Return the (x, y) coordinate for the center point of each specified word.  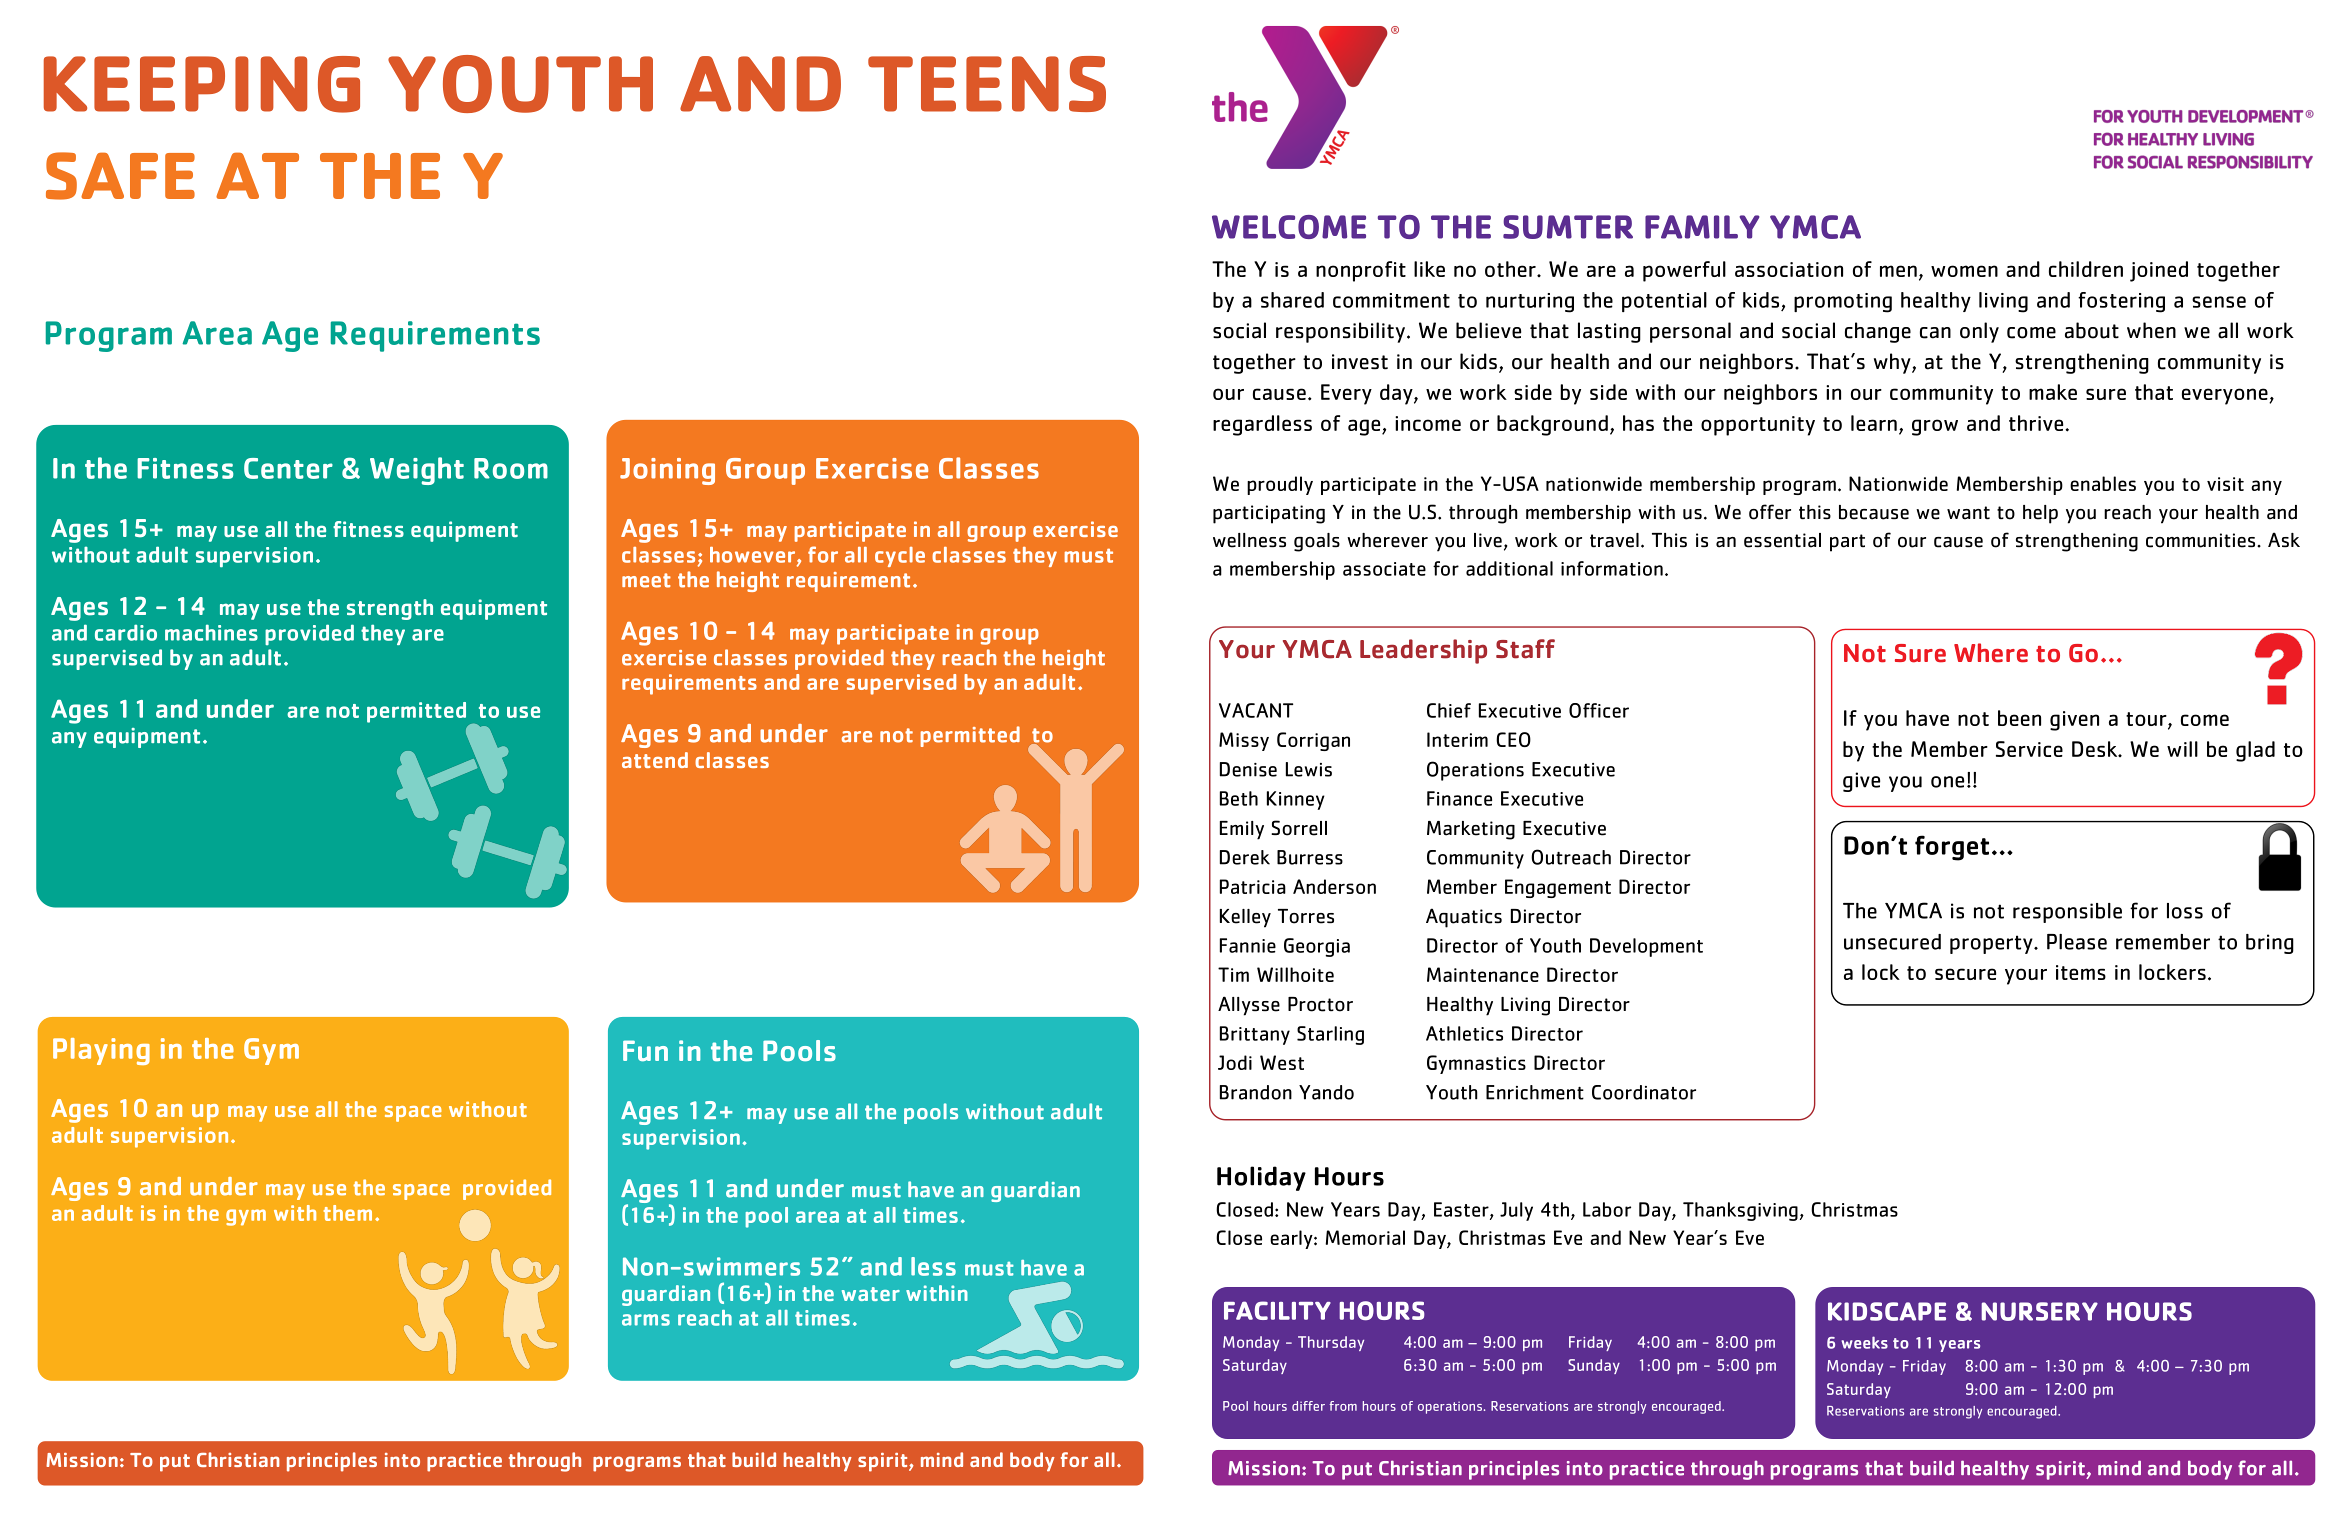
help (2040, 514)
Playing (101, 1051)
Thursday (1331, 1343)
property (1992, 944)
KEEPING (202, 84)
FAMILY (1702, 227)
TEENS (987, 84)
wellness (1249, 540)
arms (646, 1320)
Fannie (1248, 945)
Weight (417, 471)
